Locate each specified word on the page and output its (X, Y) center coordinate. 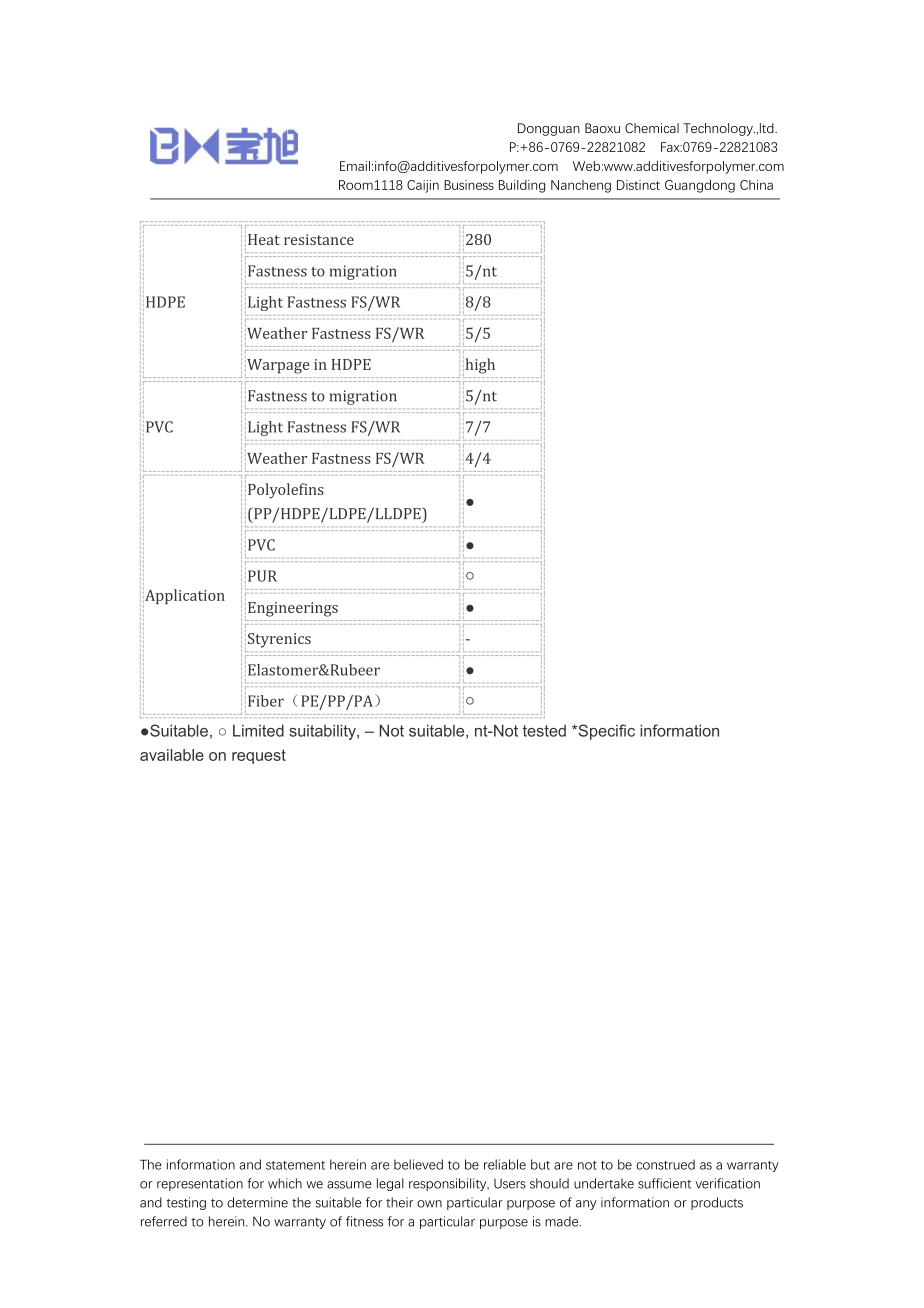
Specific (605, 732)
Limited (258, 730)
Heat (264, 239)
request (259, 756)
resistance (319, 239)
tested (544, 731)
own (429, 1204)
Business (469, 185)
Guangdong (700, 186)
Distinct (638, 185)
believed (418, 1164)
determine (257, 1202)
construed (666, 1164)
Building (522, 186)
